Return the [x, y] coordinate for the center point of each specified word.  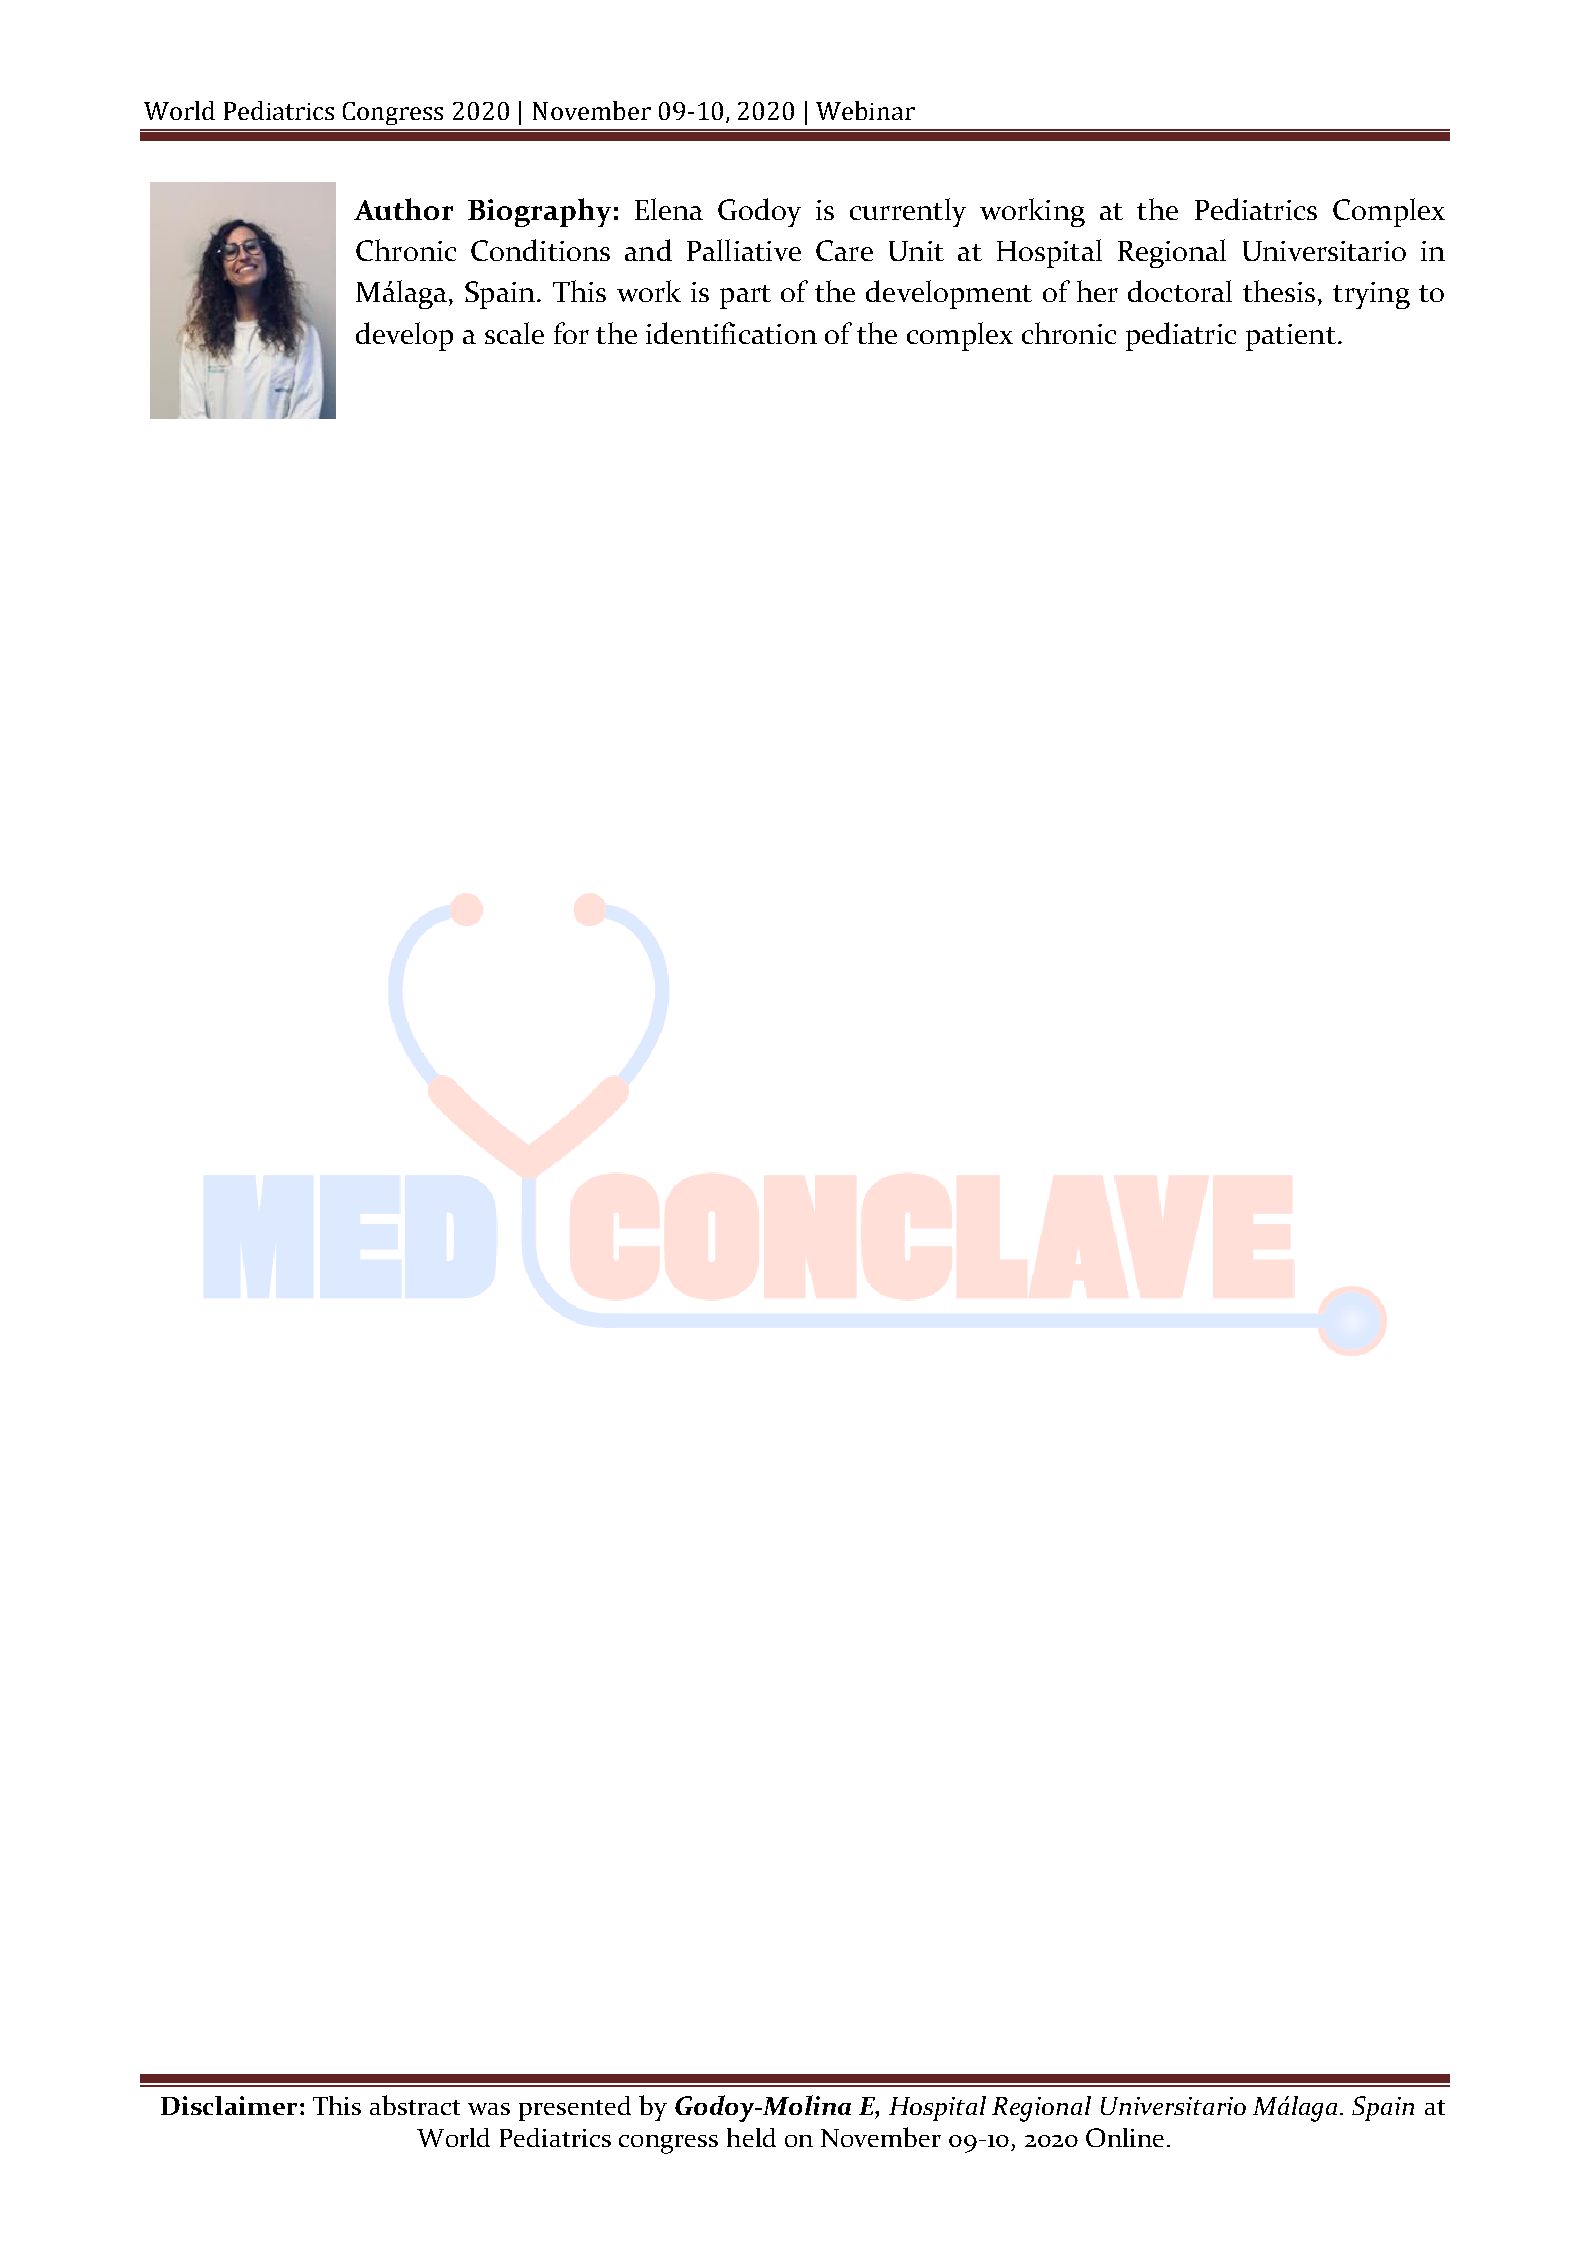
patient [1291, 337]
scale [514, 333]
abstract [415, 2105]
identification [731, 333]
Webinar [865, 110]
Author [403, 209]
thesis [1279, 291]
